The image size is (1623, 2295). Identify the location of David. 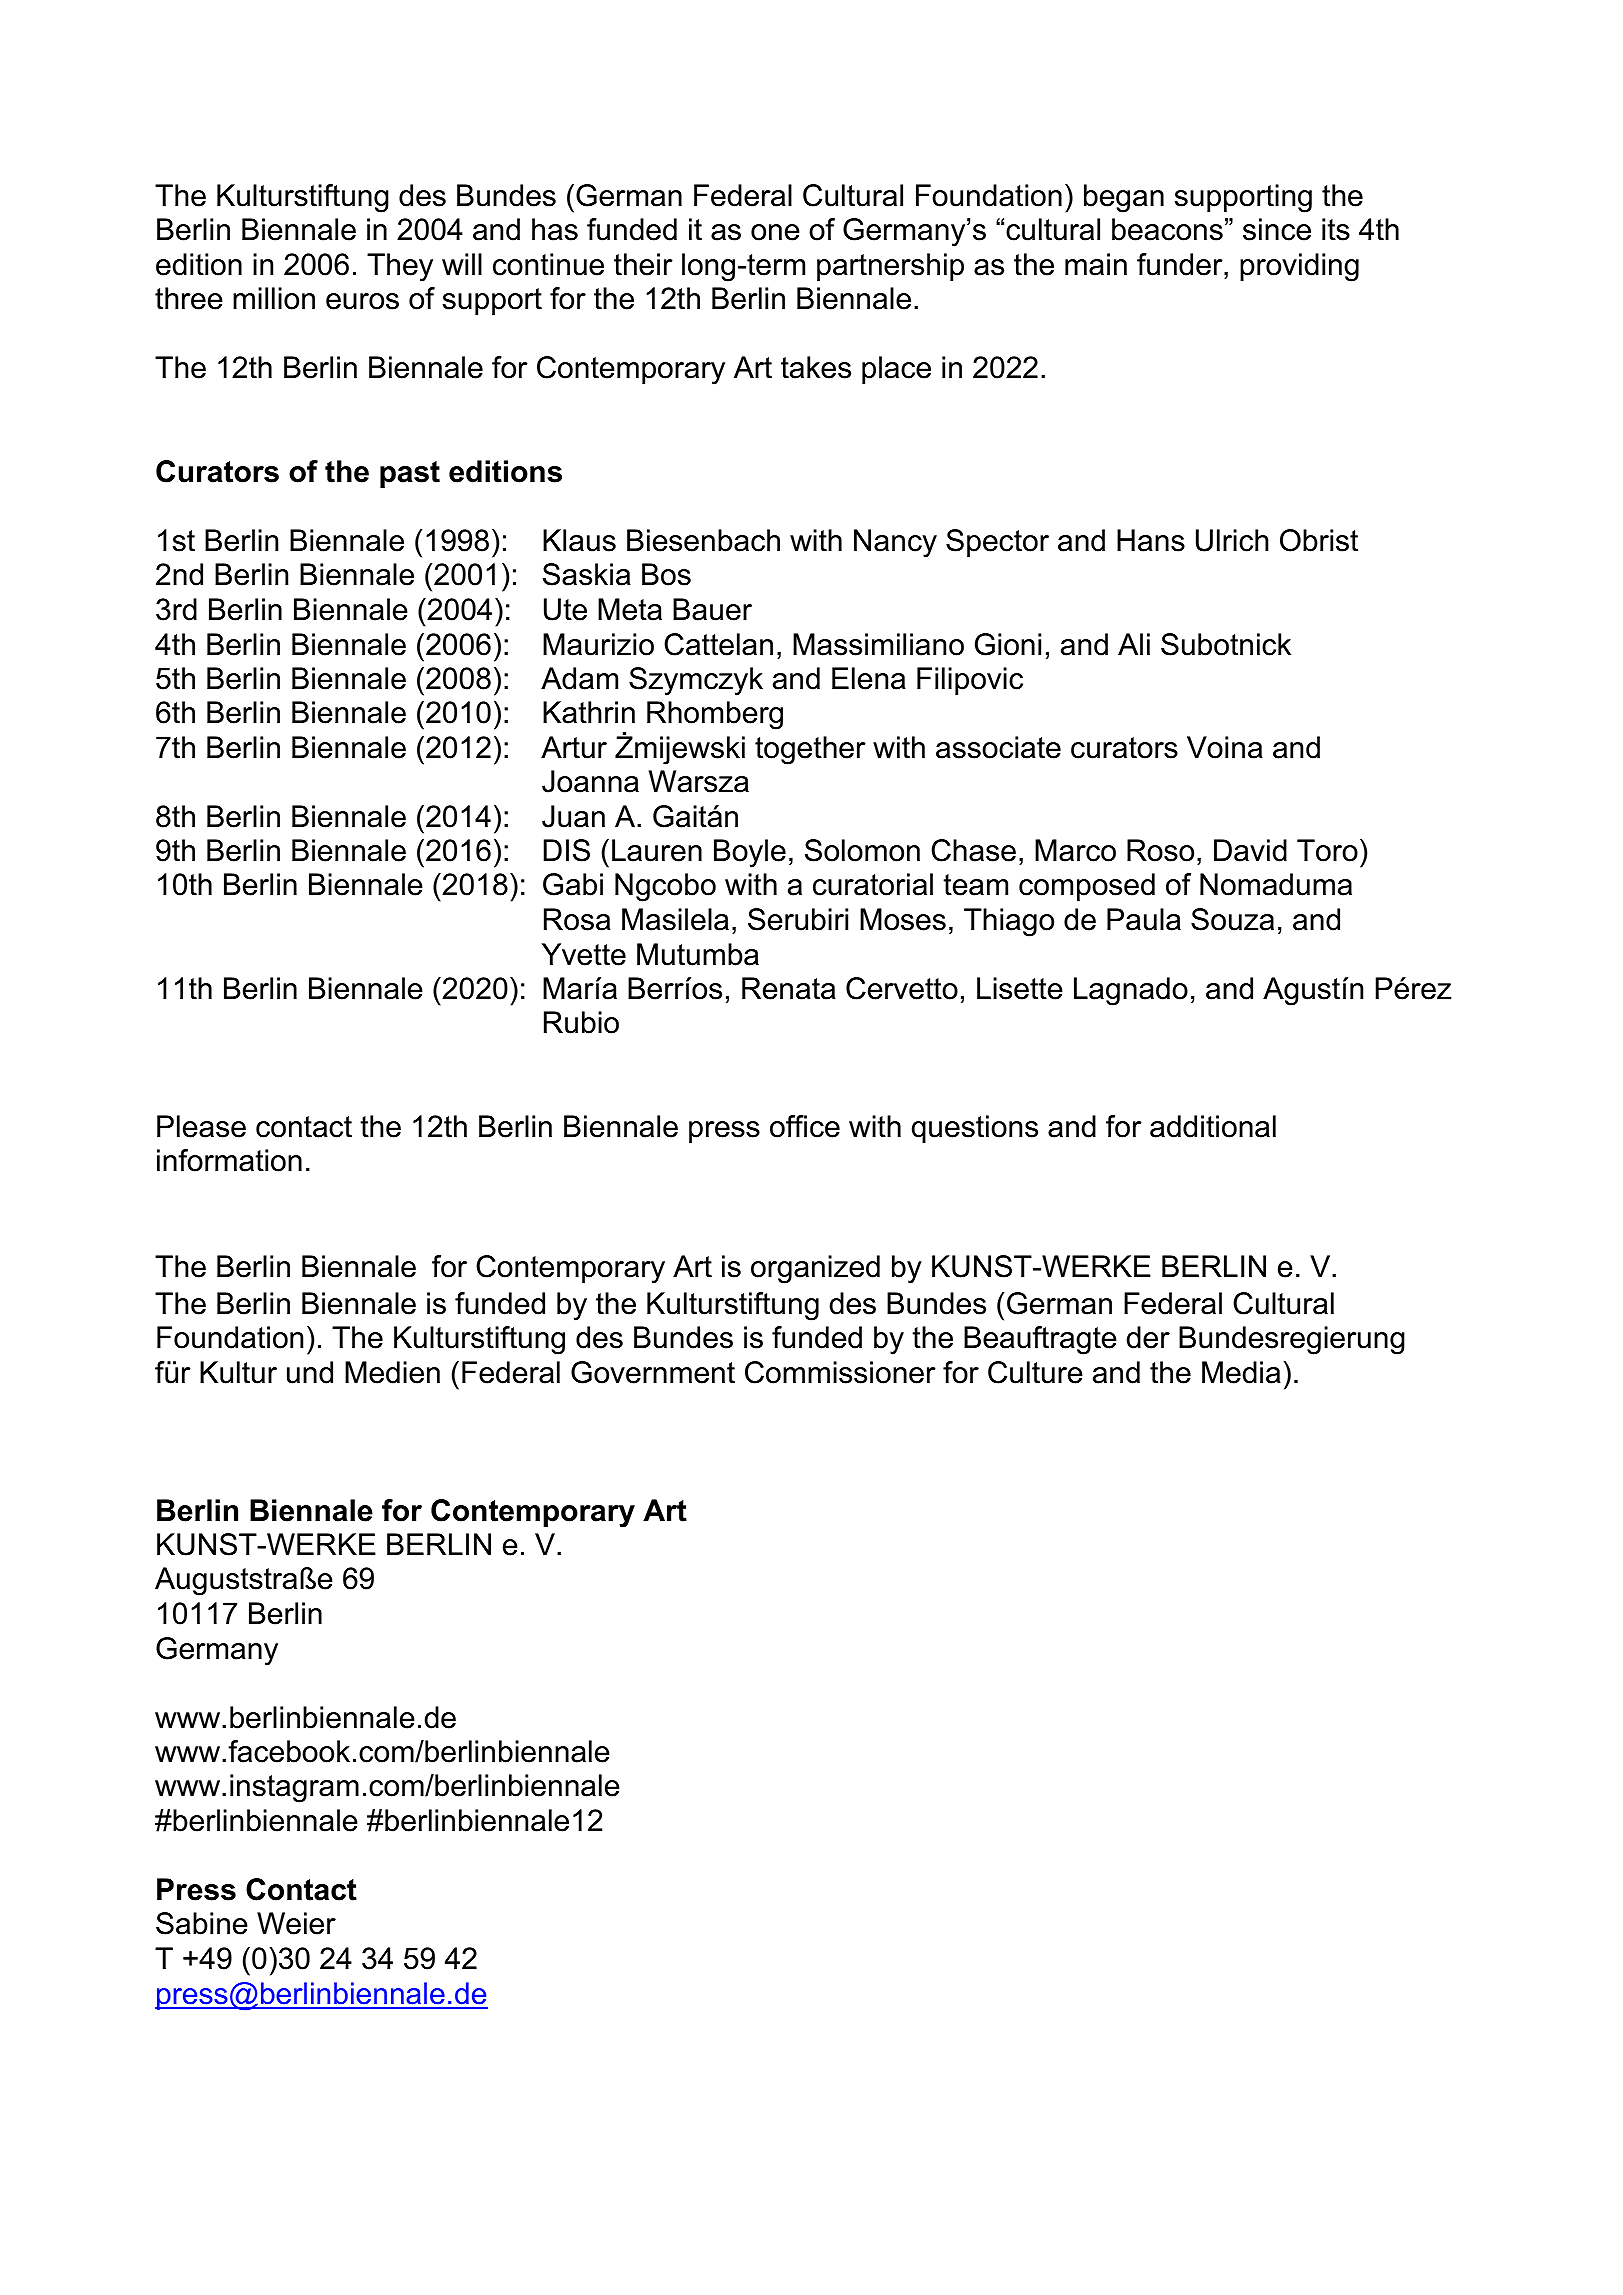
(1250, 850).
